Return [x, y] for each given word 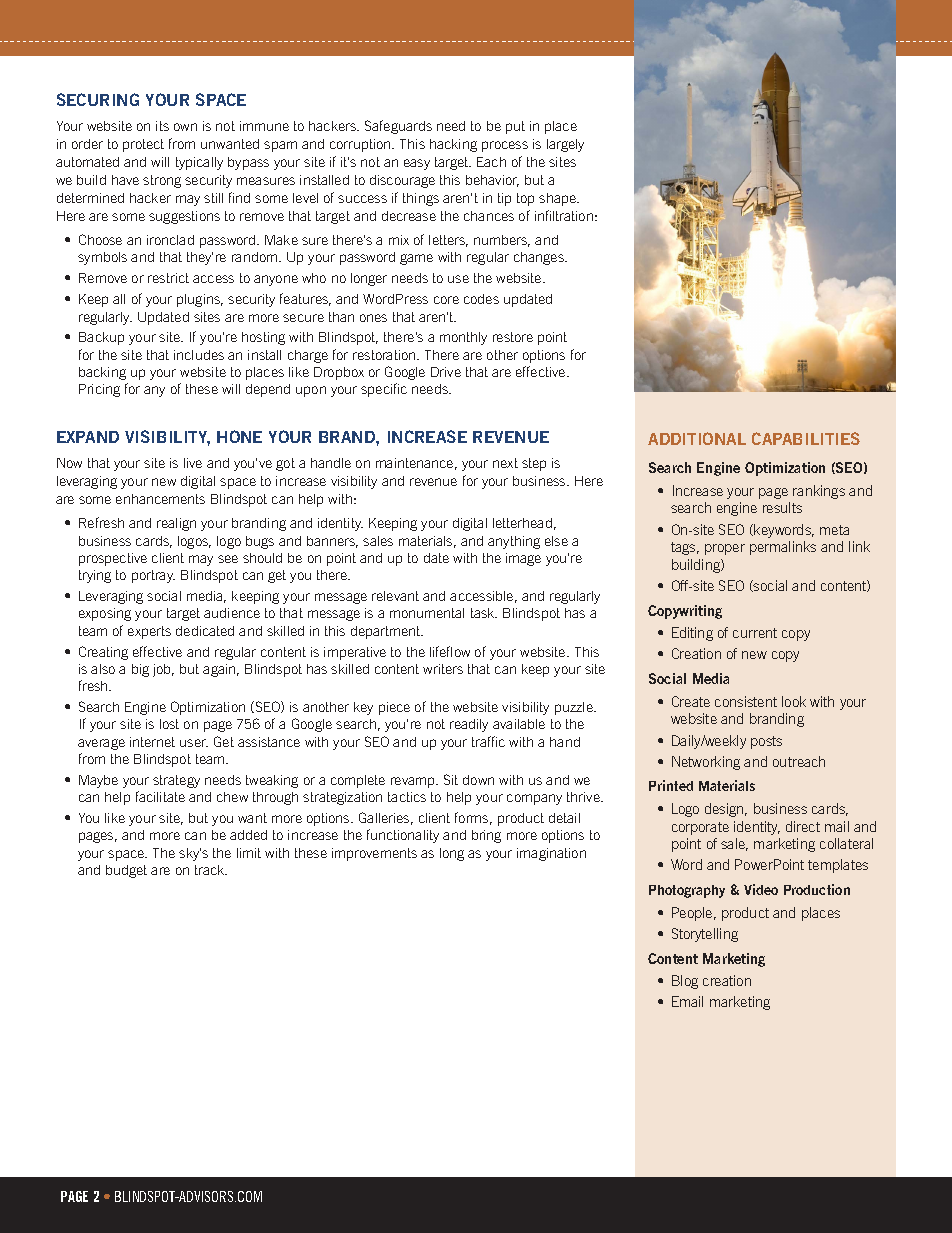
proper [725, 549]
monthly [463, 338]
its [162, 126]
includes [199, 355]
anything [514, 542]
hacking [453, 145]
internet [152, 742]
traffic [488, 741]
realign [176, 524]
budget [126, 871]
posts [766, 742]
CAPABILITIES [806, 438]
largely [565, 145]
